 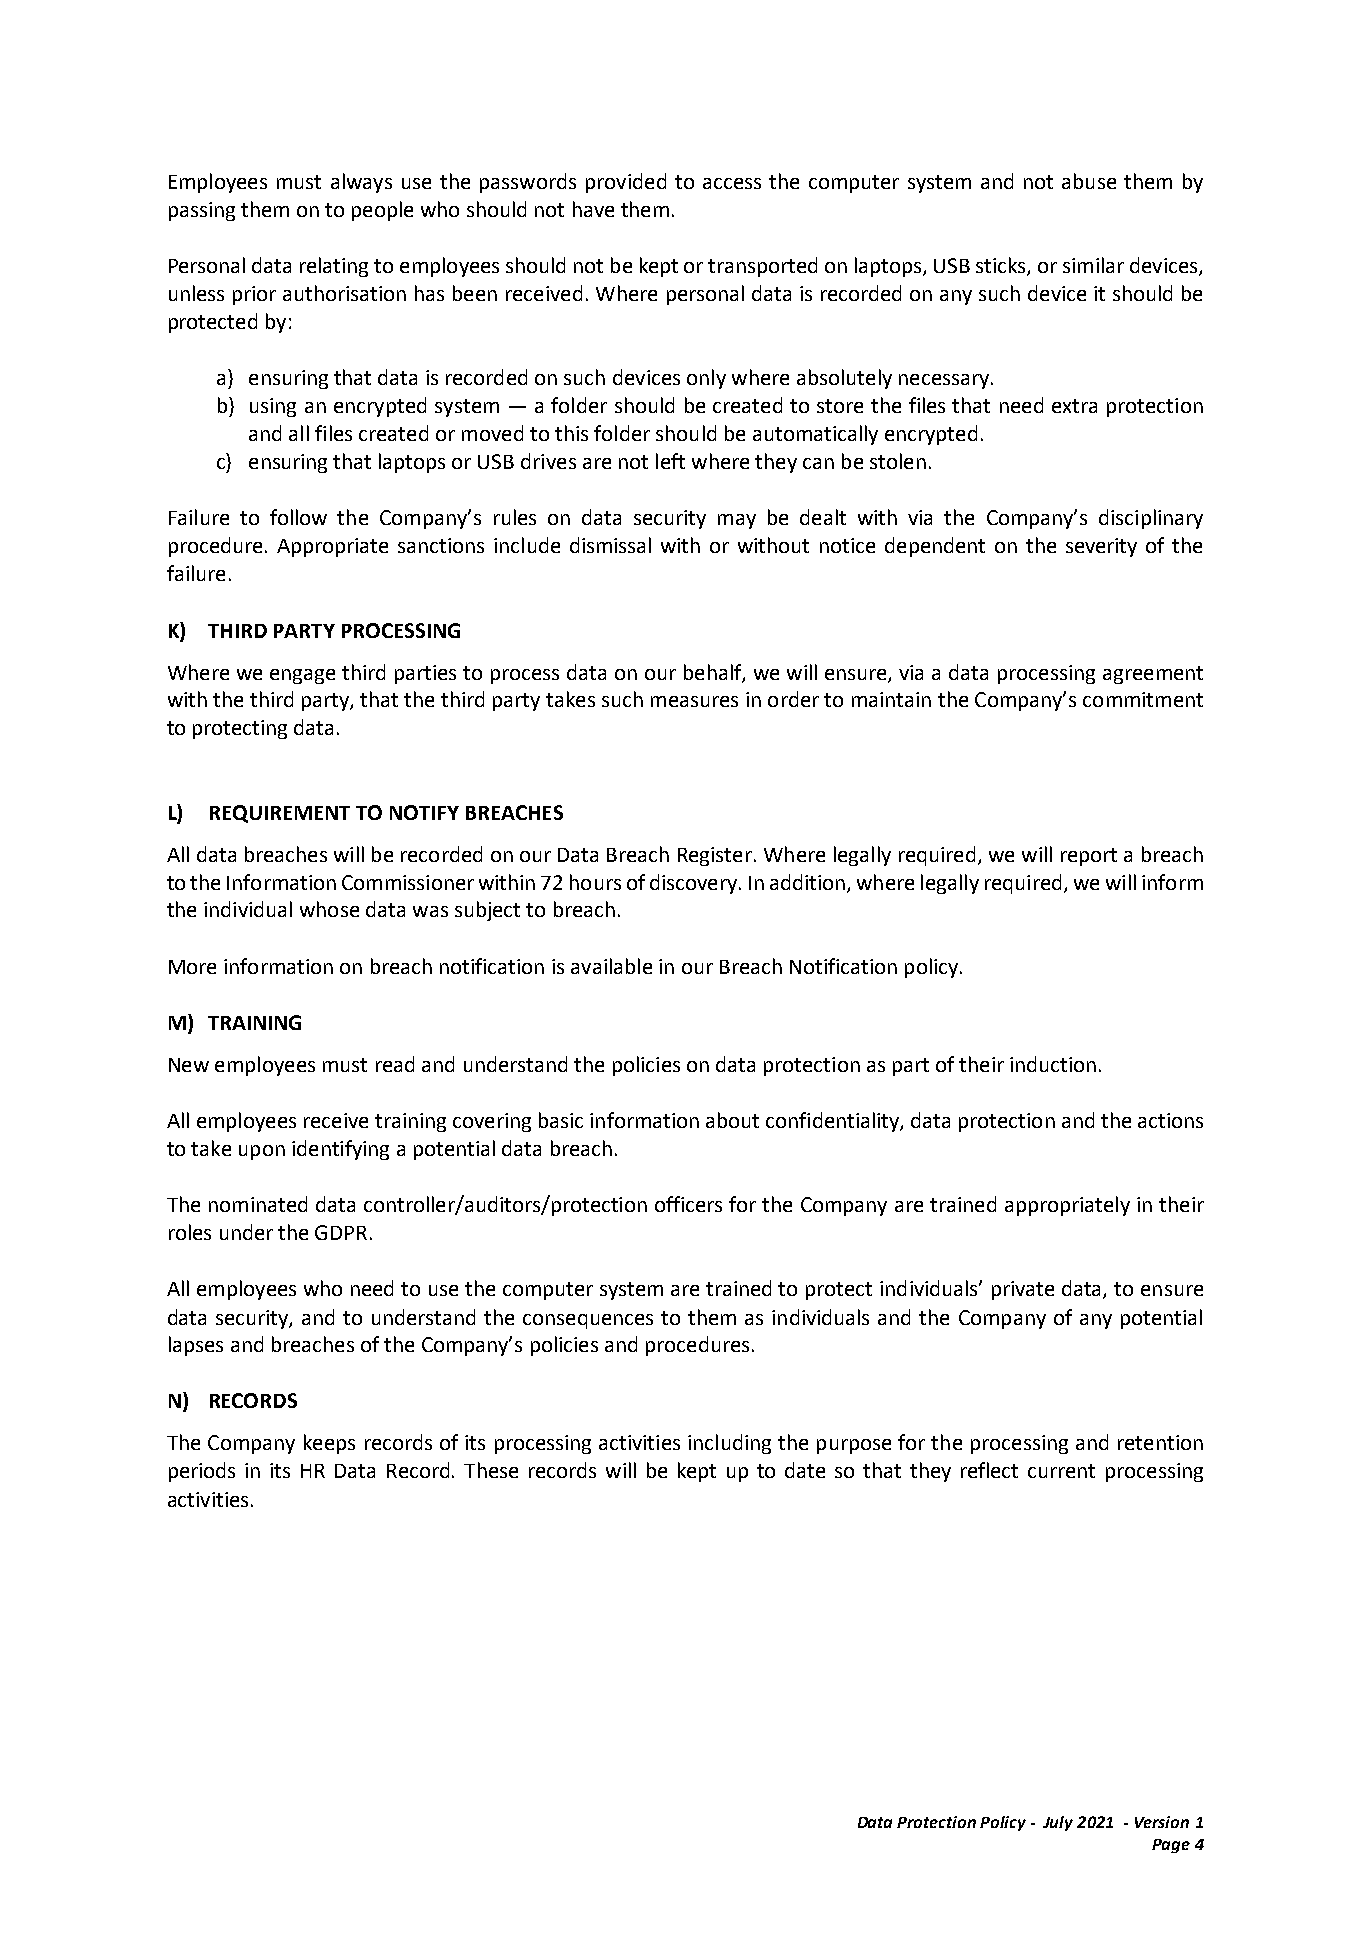 What do you see at coordinates (694, 701) in the screenshot?
I see `measures` at bounding box center [694, 701].
